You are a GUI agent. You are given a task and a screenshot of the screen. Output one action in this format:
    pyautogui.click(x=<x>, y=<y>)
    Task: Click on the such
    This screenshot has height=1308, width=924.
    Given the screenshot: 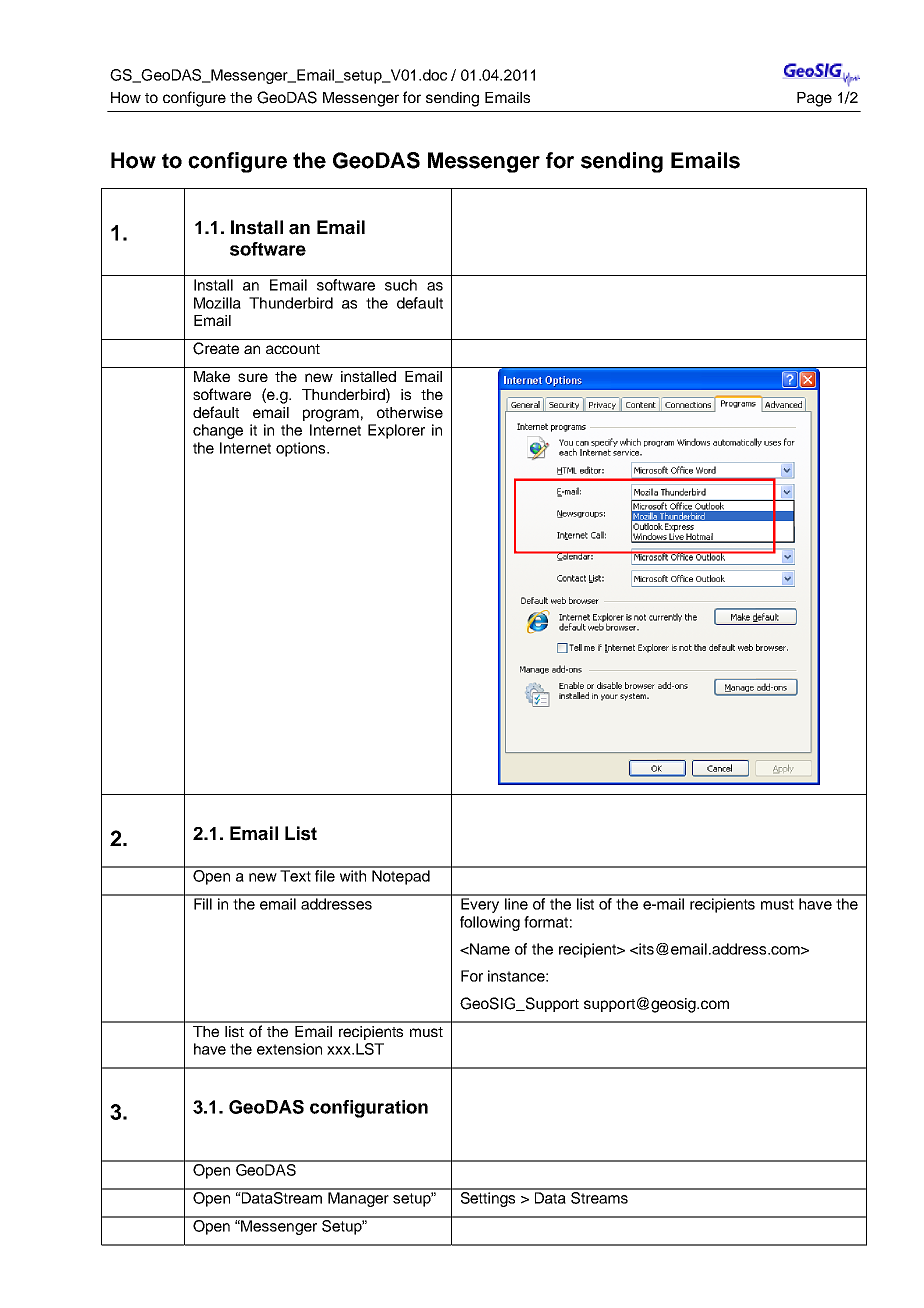 What is the action you would take?
    pyautogui.click(x=401, y=285)
